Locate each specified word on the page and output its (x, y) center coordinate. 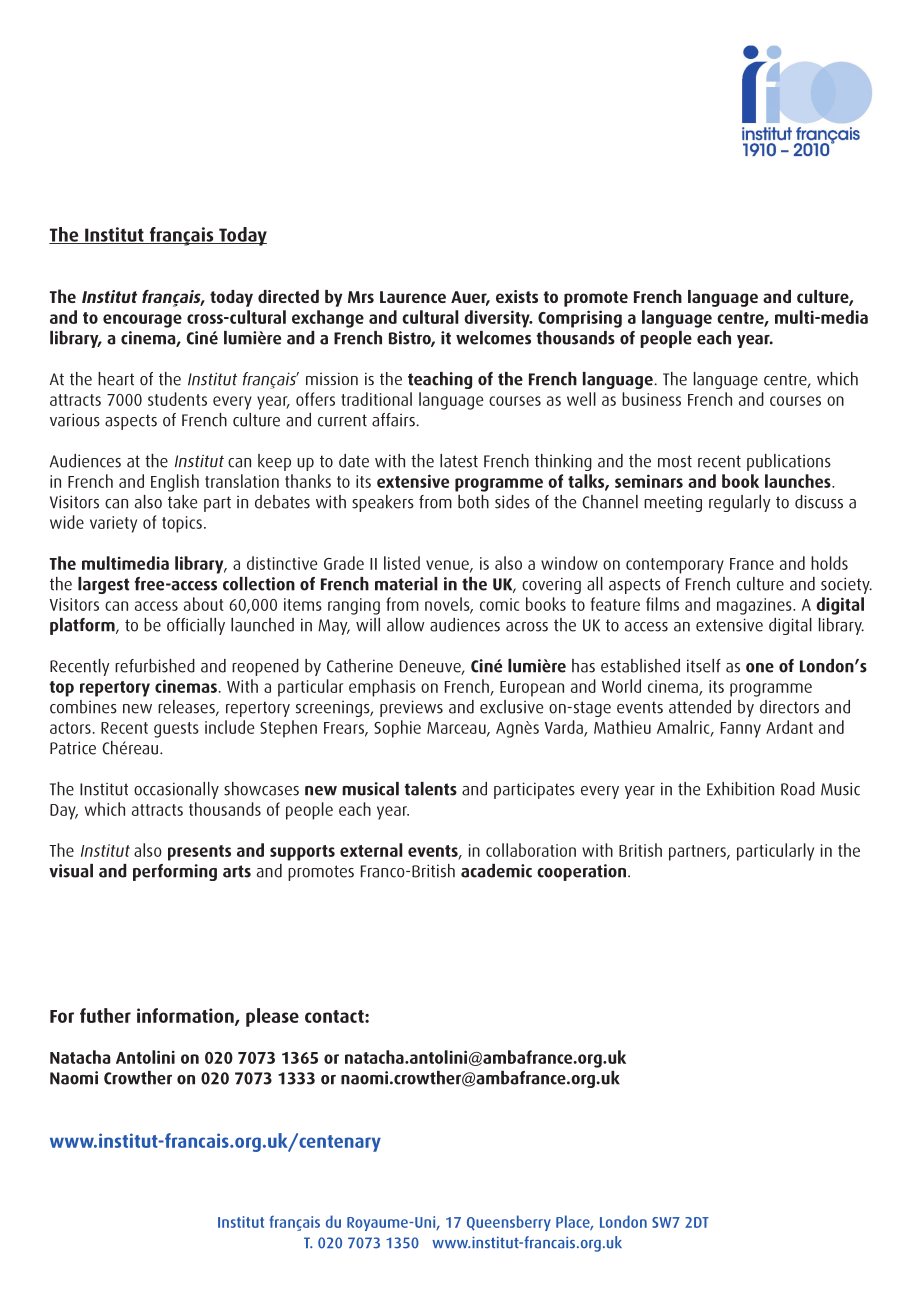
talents (431, 789)
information (186, 1016)
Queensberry (509, 1223)
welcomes (493, 338)
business (651, 399)
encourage (142, 321)
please (272, 1017)
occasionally (176, 790)
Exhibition (740, 789)
